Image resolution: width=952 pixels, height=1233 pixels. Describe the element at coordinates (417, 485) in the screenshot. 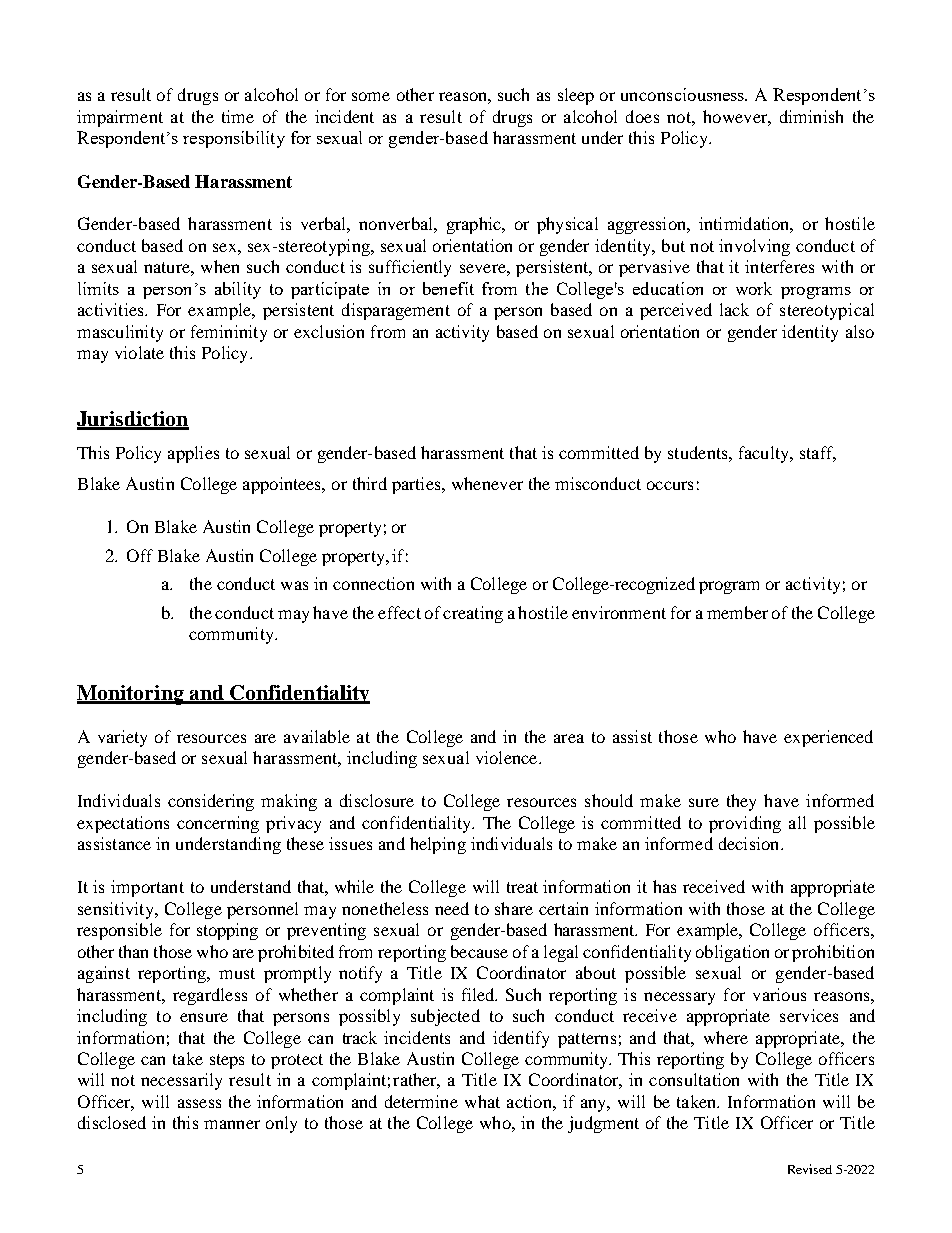

I see `parties` at that location.
